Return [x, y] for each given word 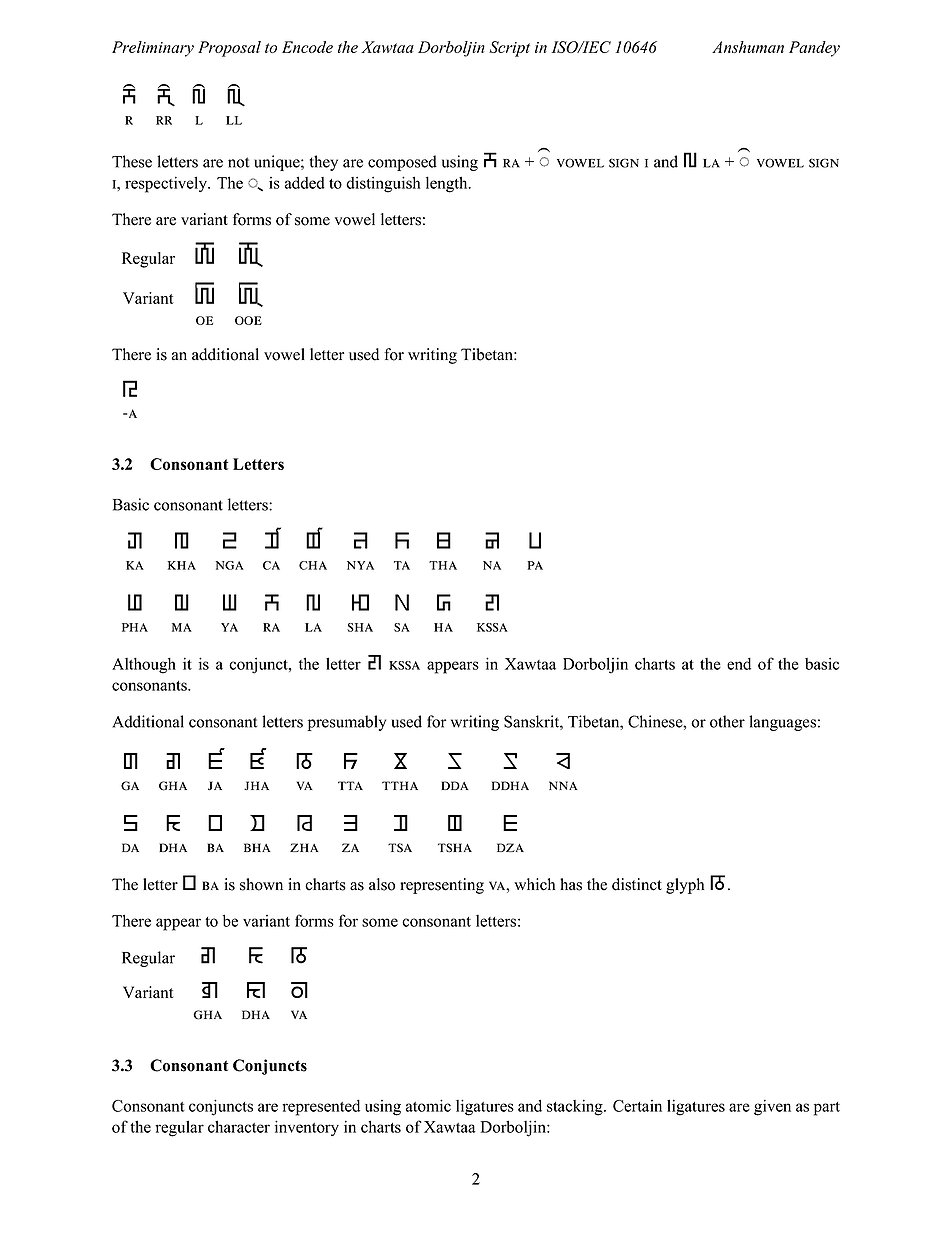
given [772, 1107]
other [727, 721]
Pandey [814, 49]
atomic [428, 1105]
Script [509, 49]
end [739, 664]
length [448, 184]
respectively [167, 184]
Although [144, 666]
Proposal [229, 49]
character [239, 1127]
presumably [346, 723]
